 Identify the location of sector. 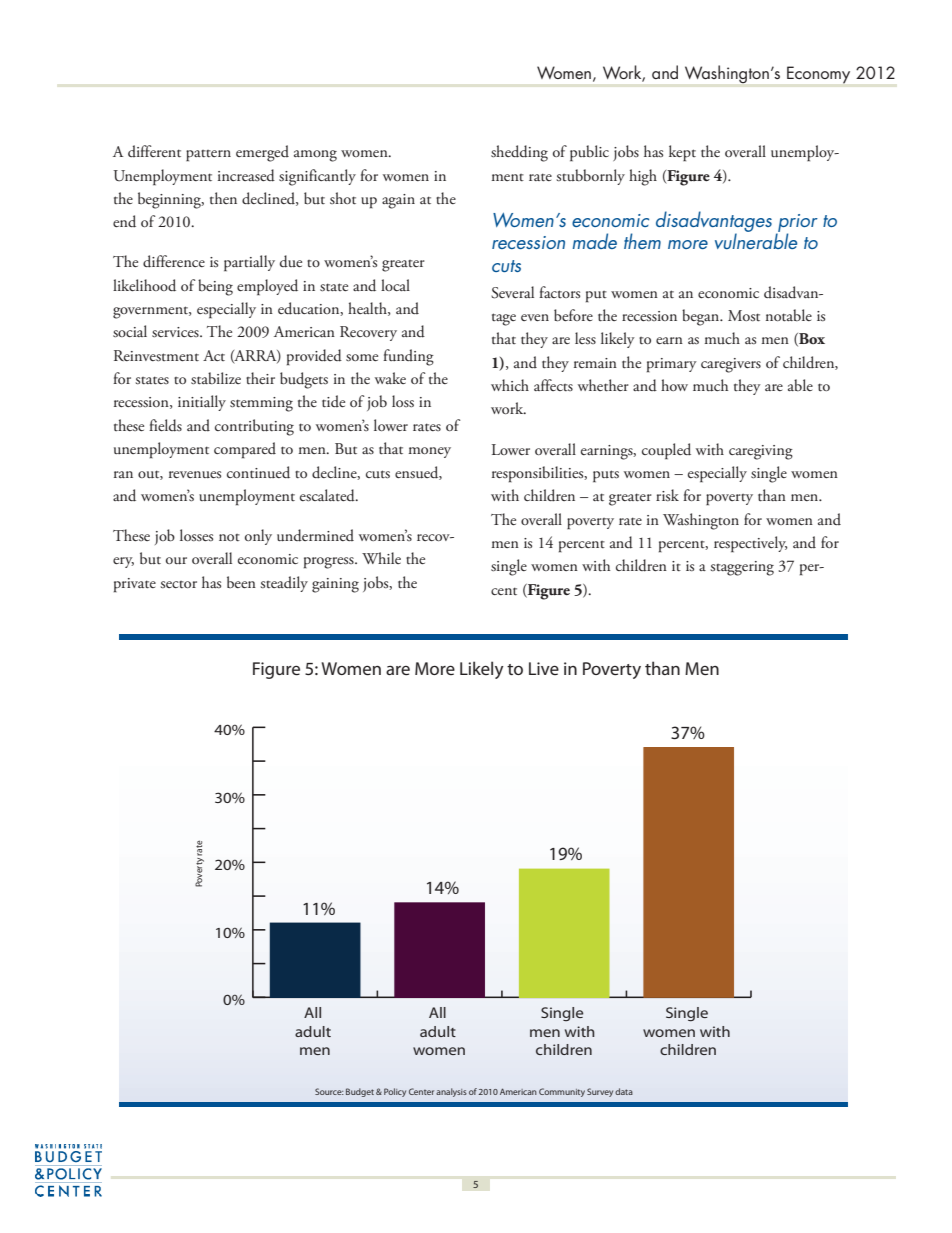
(178, 584).
